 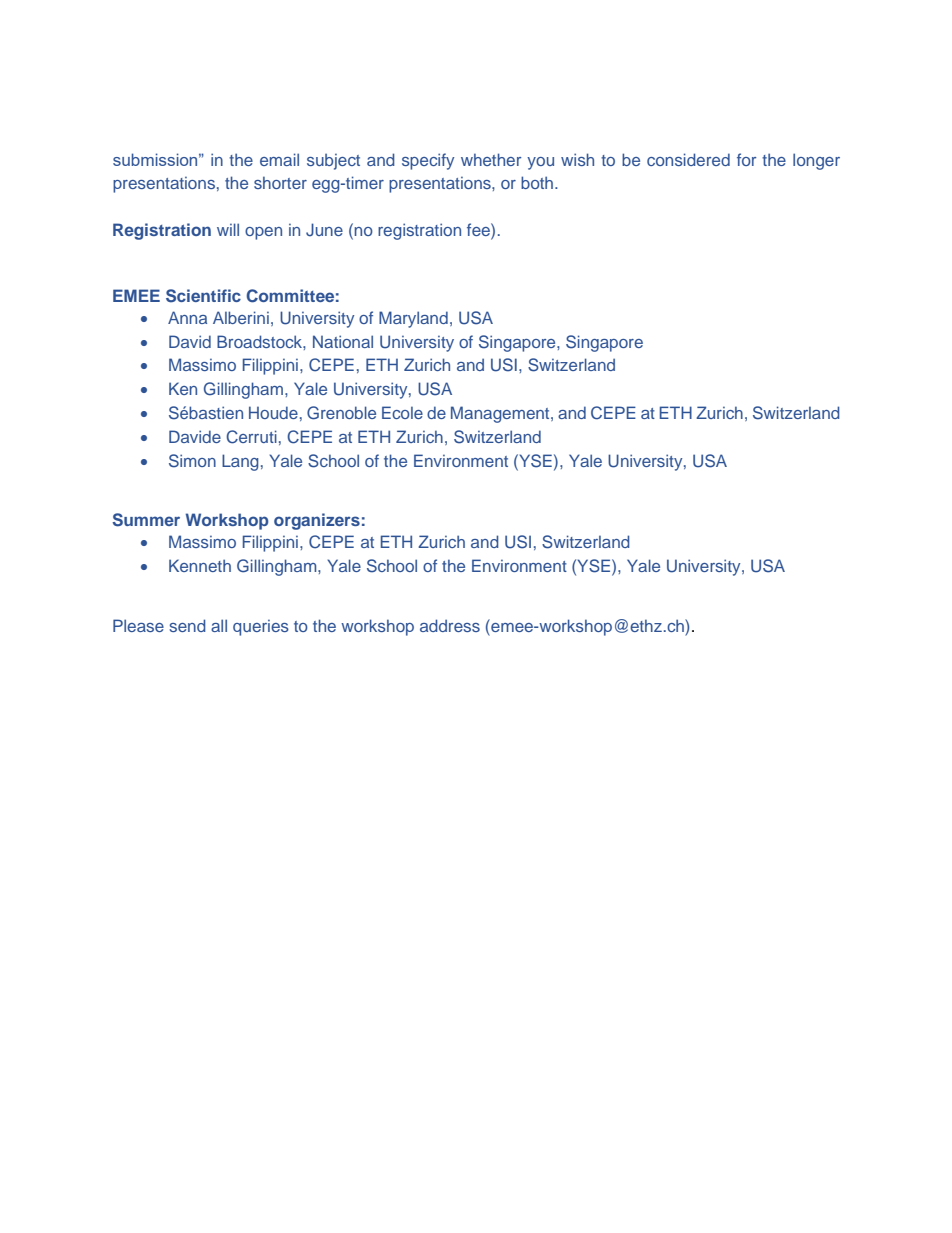 I want to click on Lang, so click(x=240, y=462).
